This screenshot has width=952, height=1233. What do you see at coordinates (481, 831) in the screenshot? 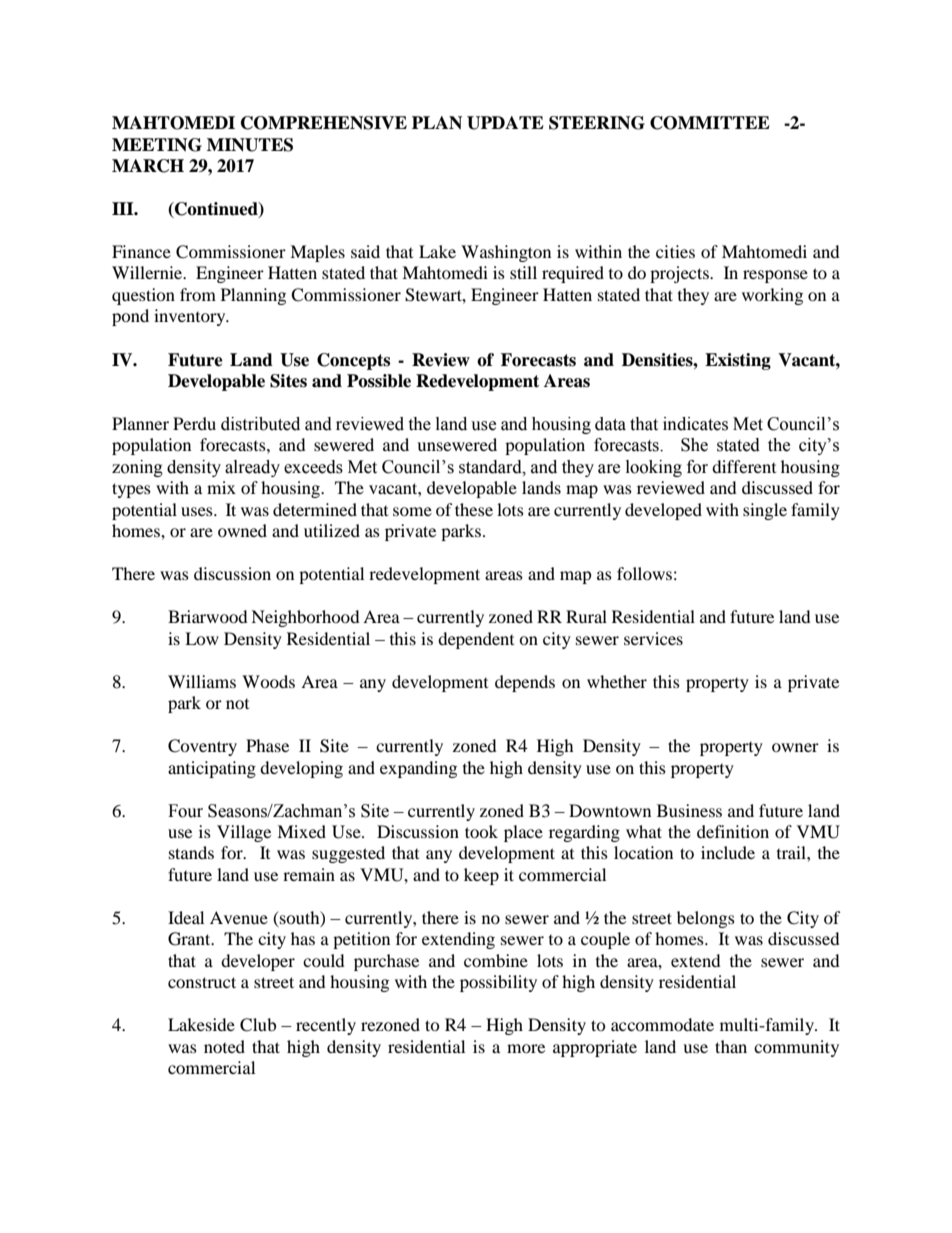
I see `took` at bounding box center [481, 831].
